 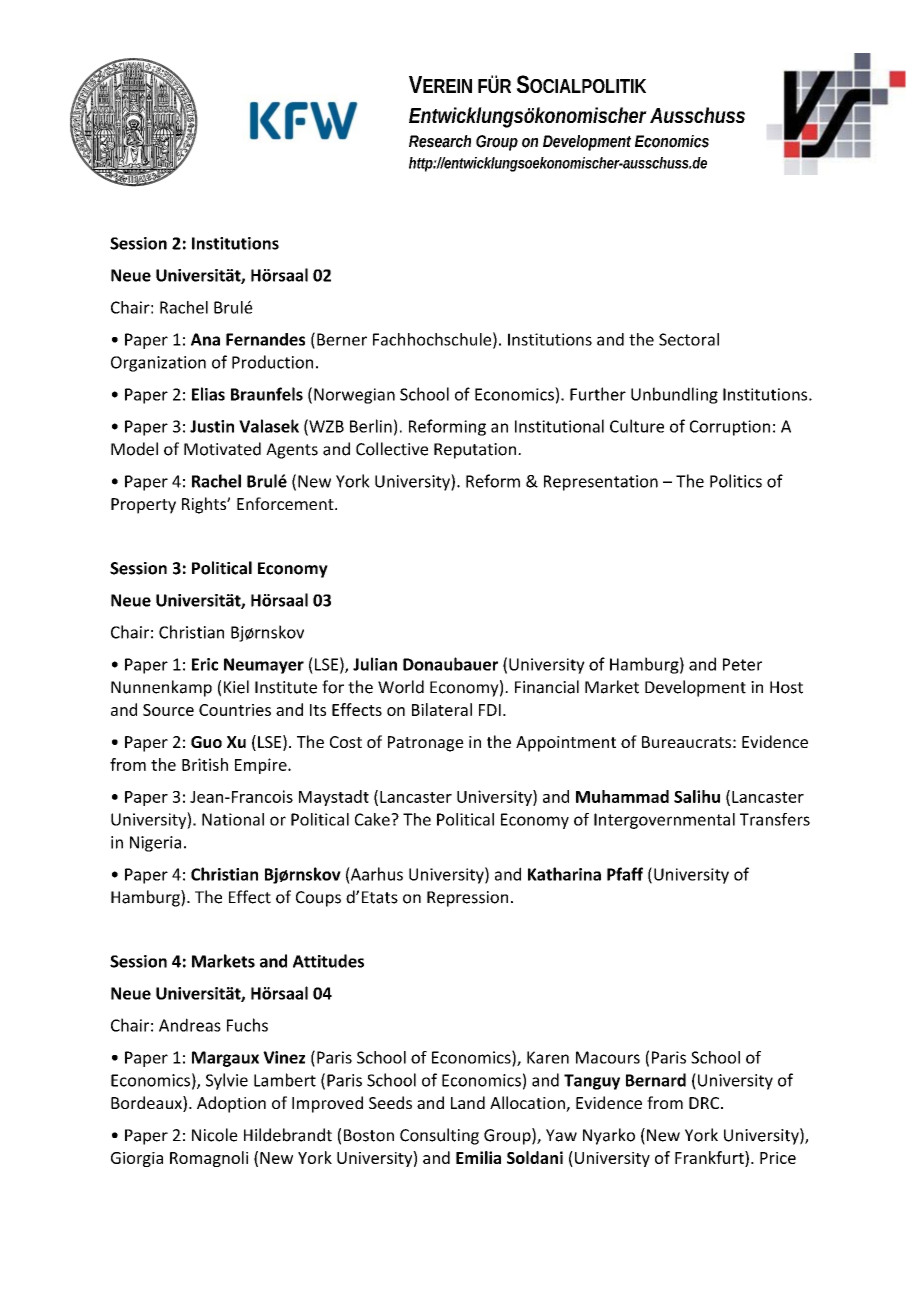 I want to click on Nicole, so click(x=215, y=1135).
